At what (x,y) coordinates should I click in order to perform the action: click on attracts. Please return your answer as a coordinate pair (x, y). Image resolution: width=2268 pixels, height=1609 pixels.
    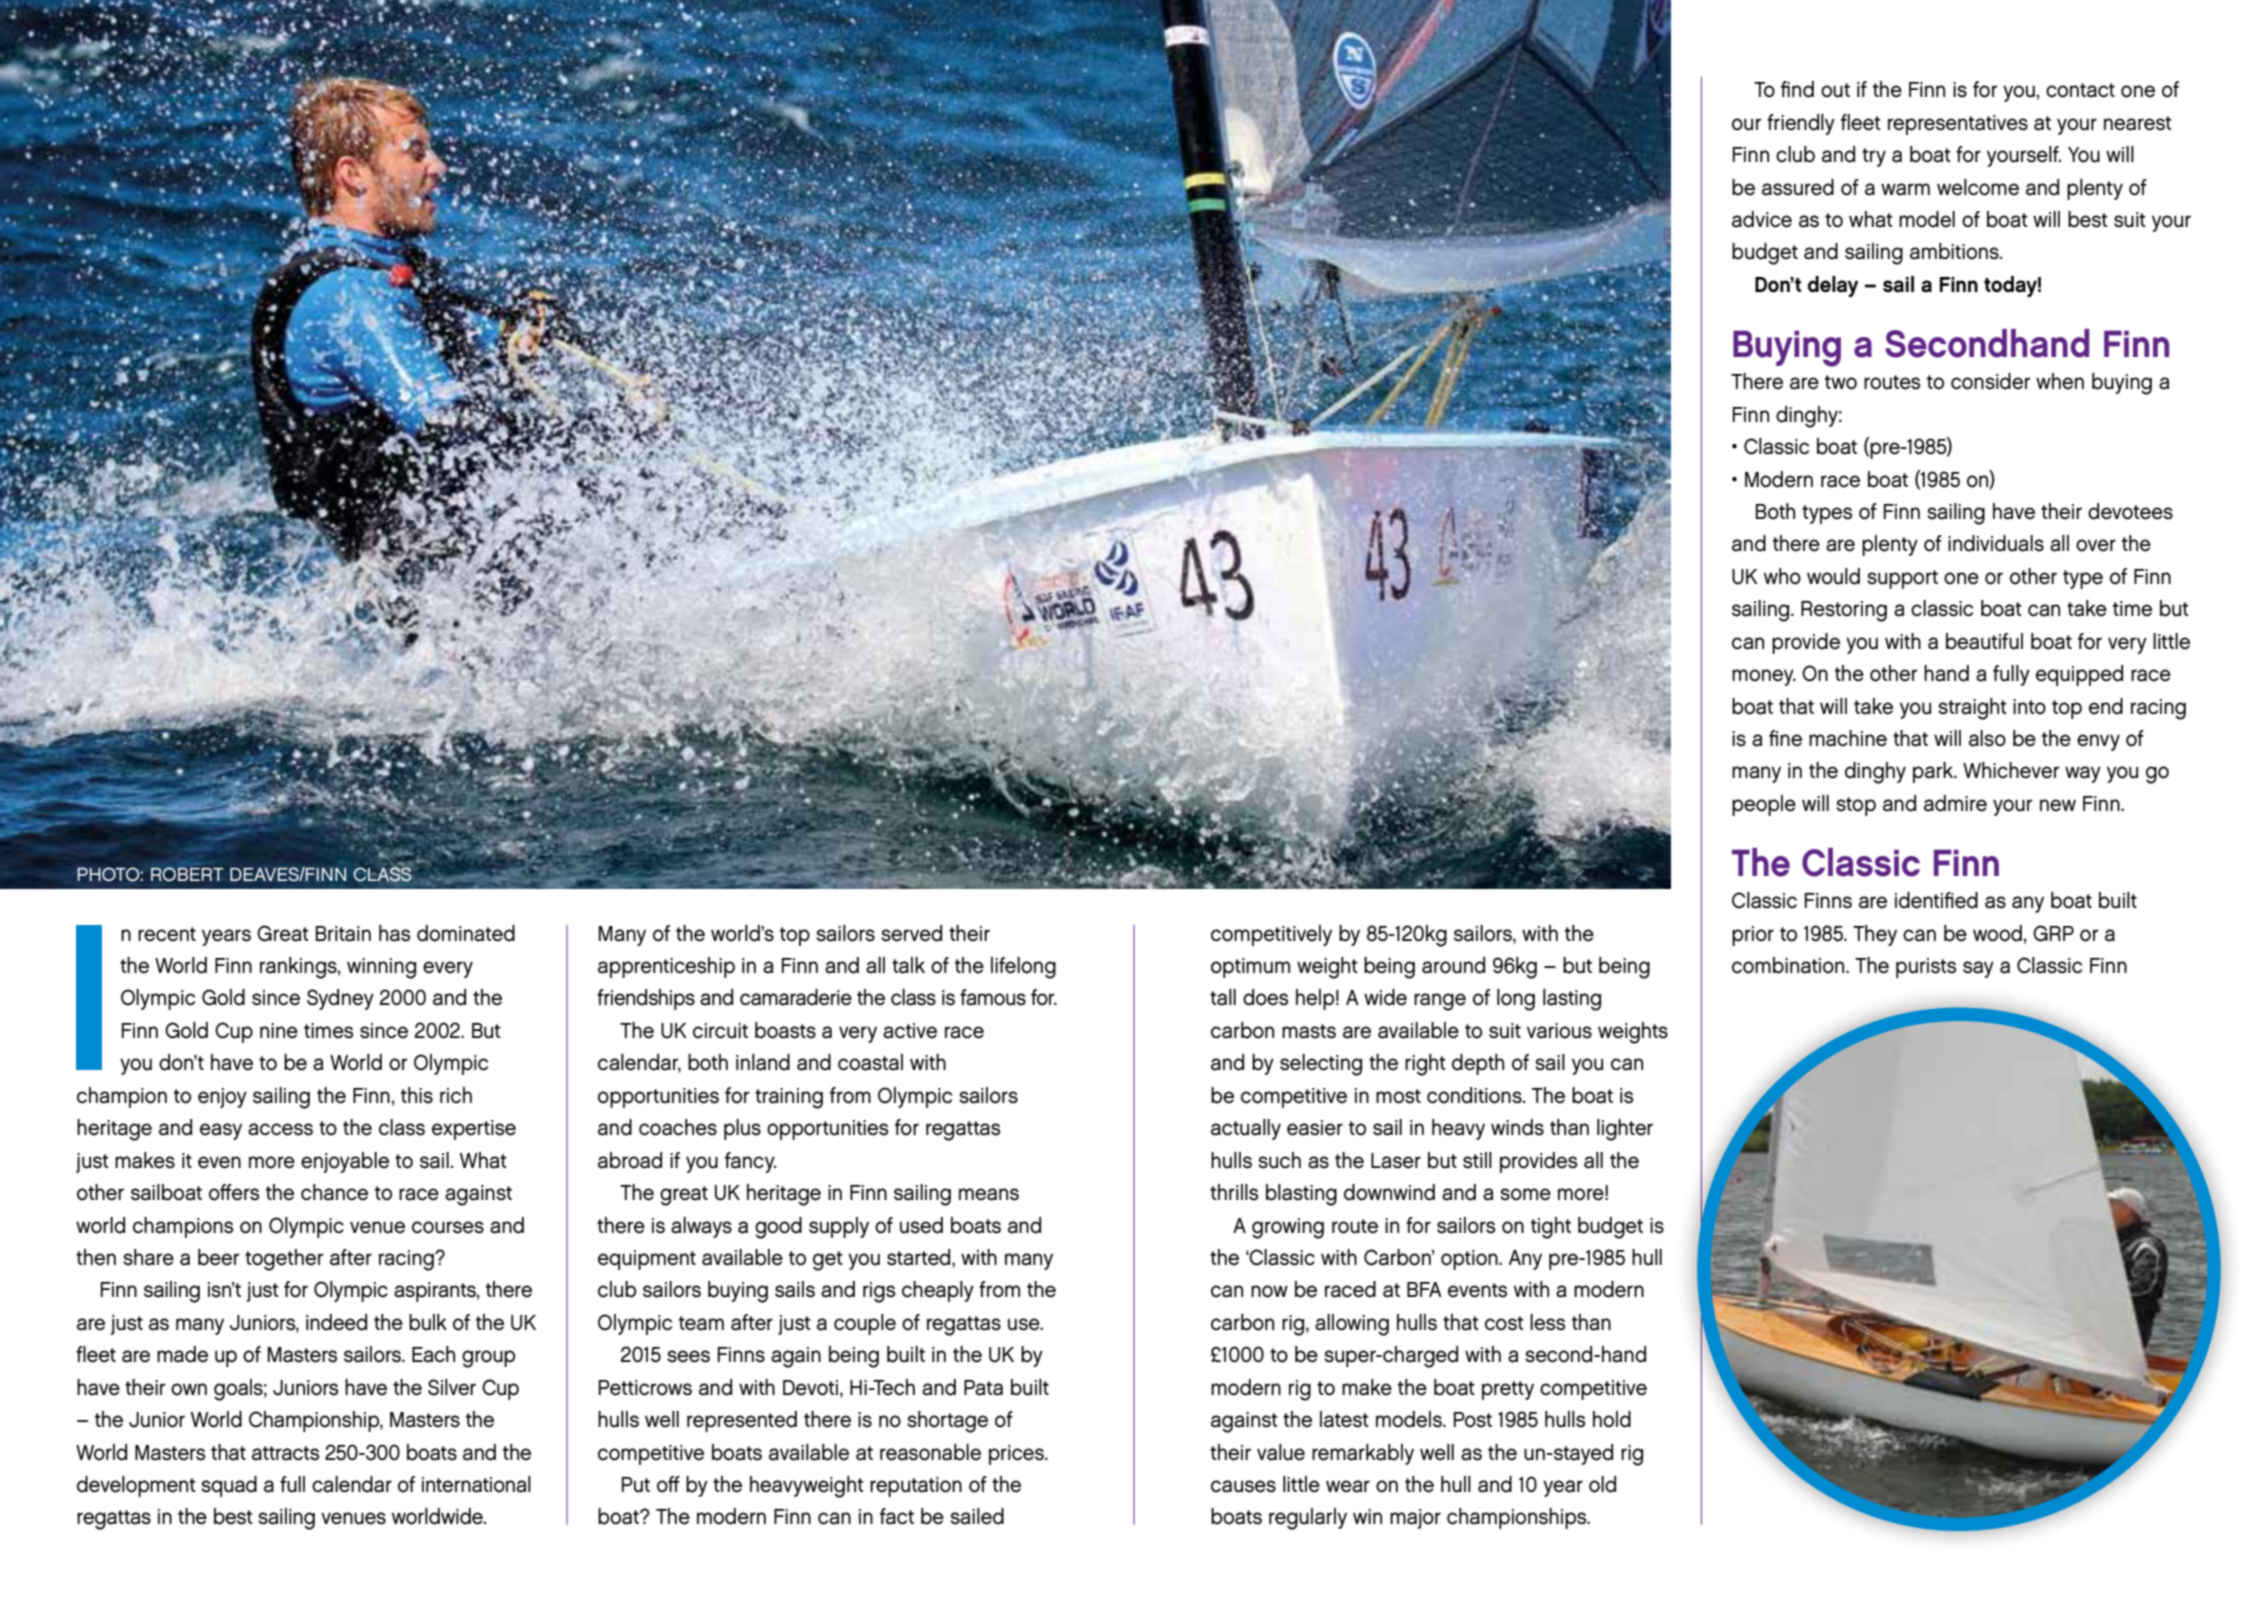
    Looking at the image, I should click on (285, 1453).
